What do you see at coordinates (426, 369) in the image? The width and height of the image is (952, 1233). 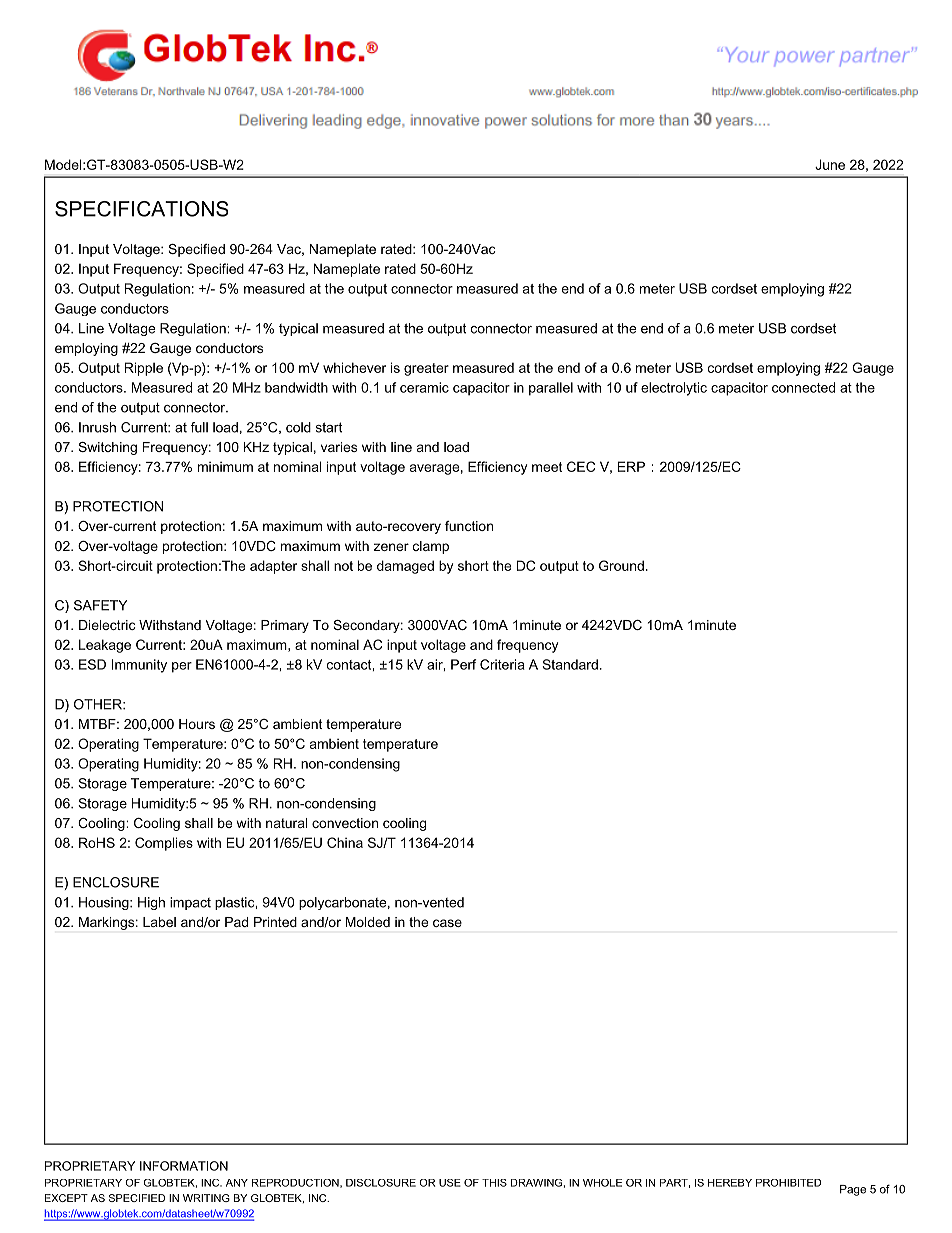 I see `greater` at bounding box center [426, 369].
